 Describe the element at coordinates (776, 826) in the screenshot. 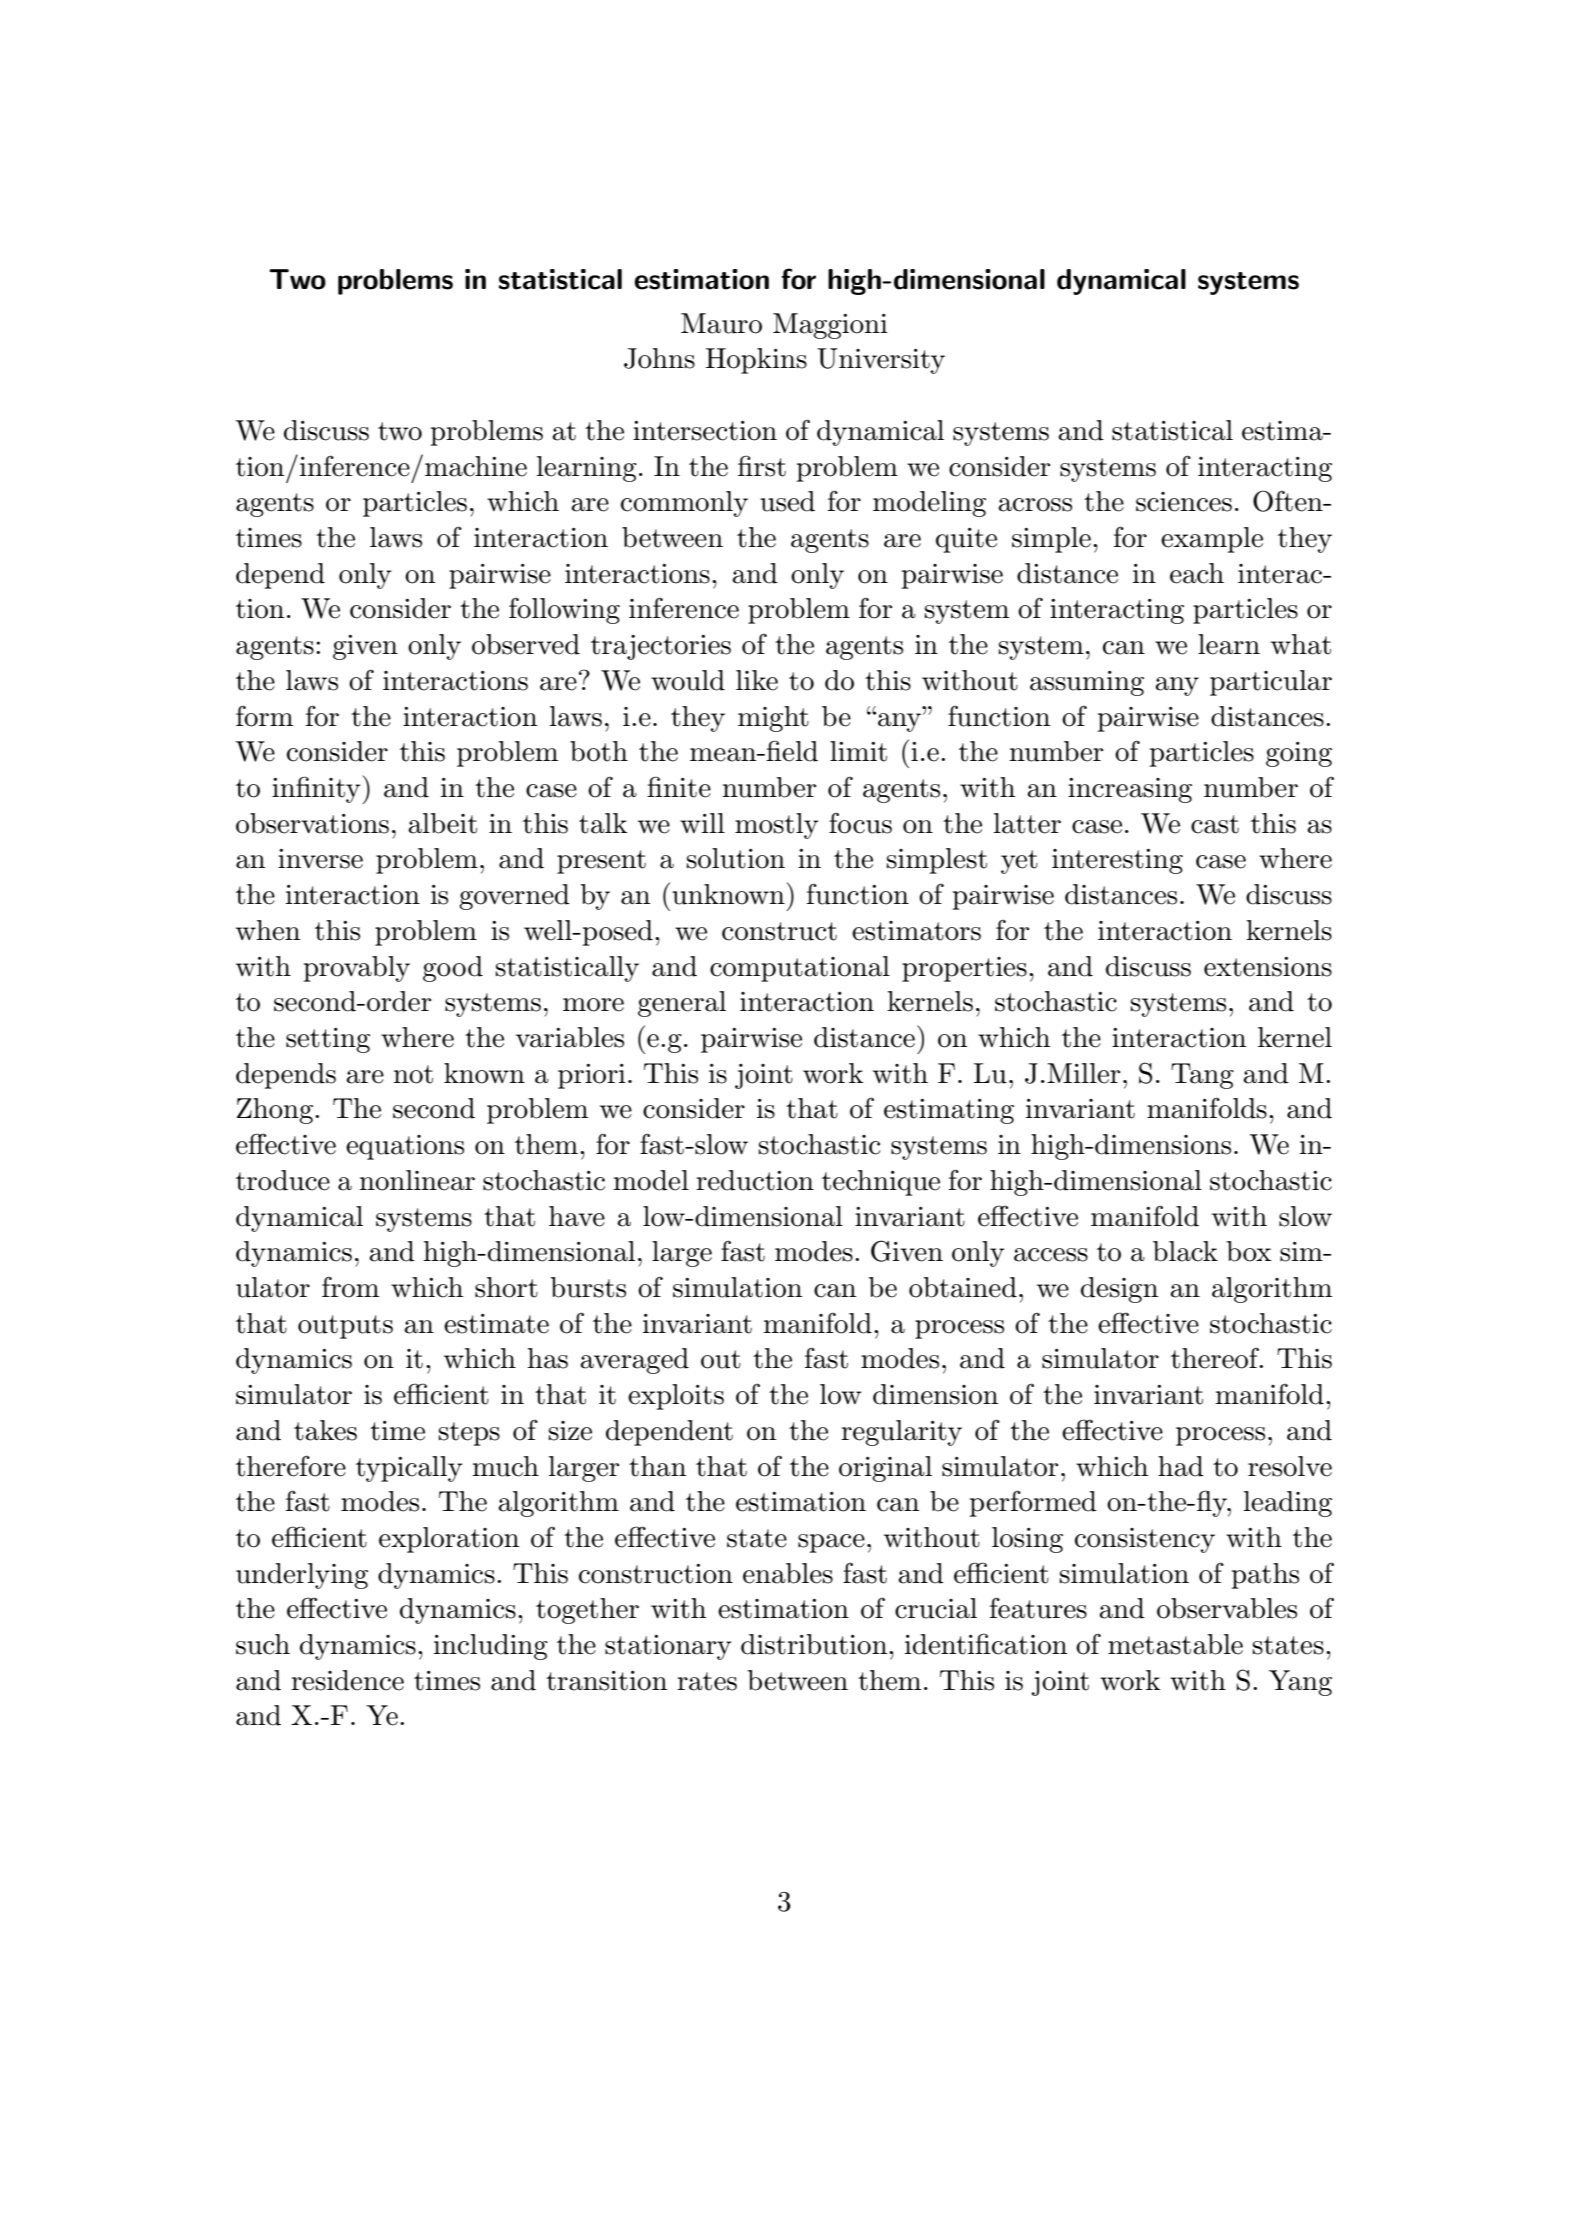

I see `mostly` at that location.
